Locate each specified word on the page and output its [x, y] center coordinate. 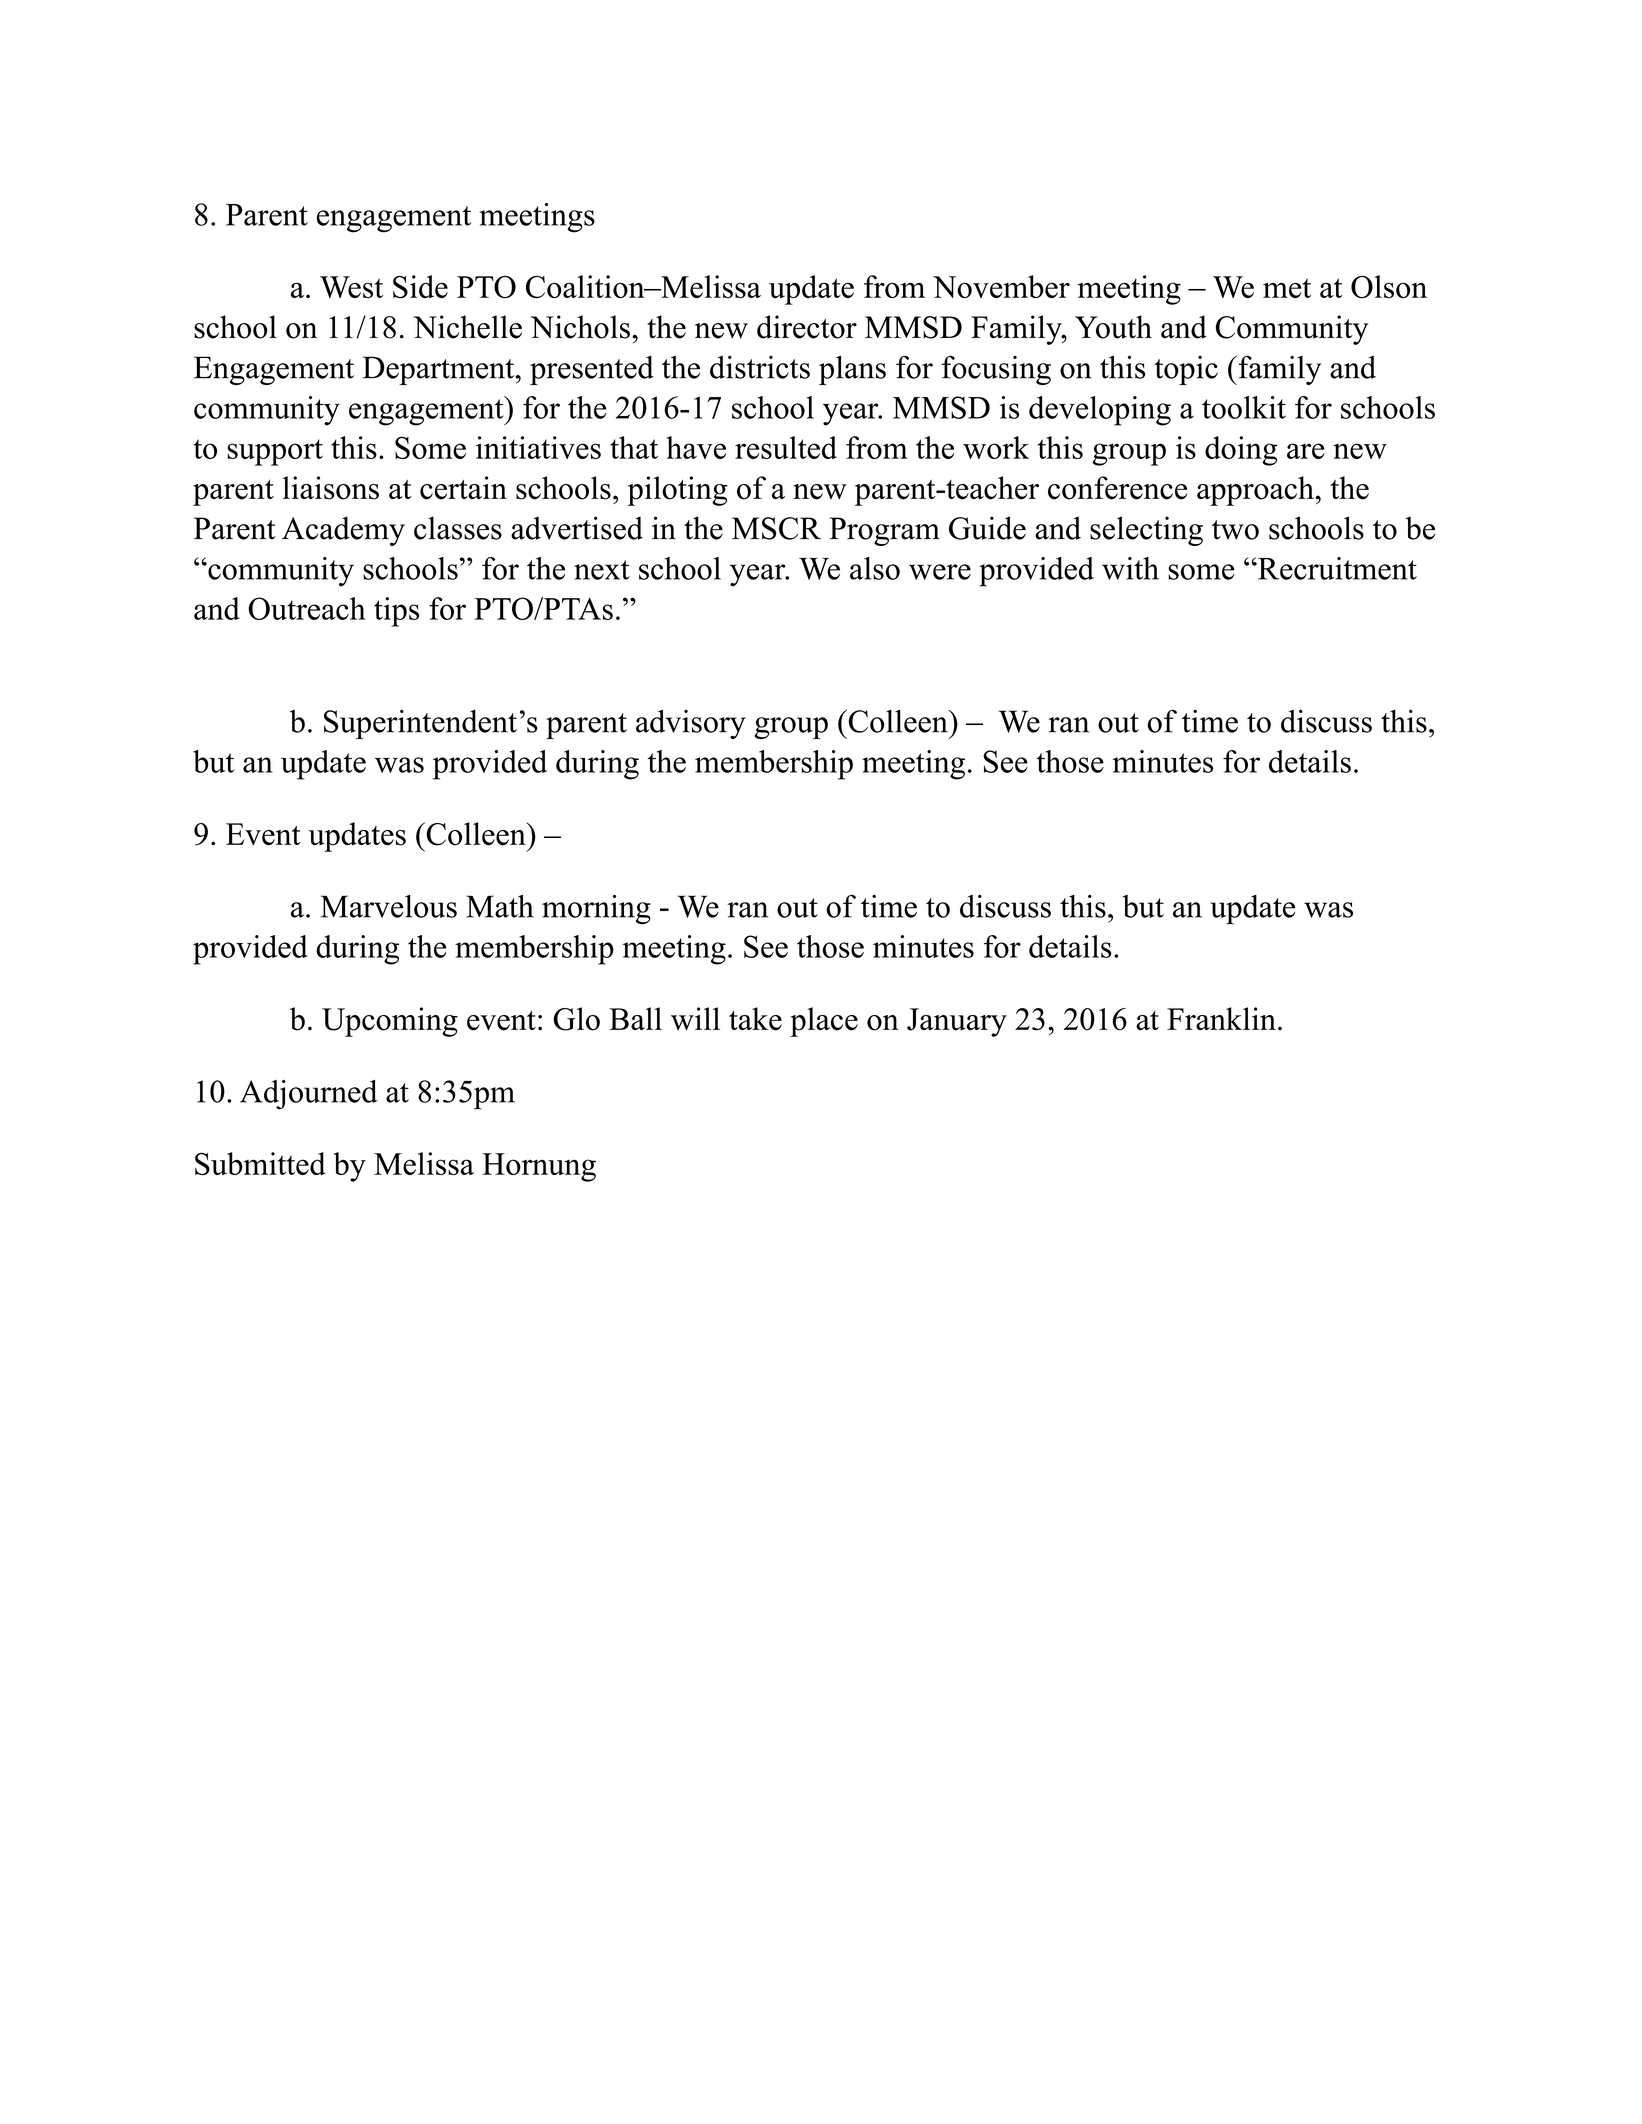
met [1287, 288]
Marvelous [389, 906]
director [807, 327]
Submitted [260, 1163]
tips [396, 612]
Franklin [1221, 1018]
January [957, 1022]
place [824, 1022]
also [875, 568]
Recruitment [1336, 568]
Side [420, 287]
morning [596, 909]
